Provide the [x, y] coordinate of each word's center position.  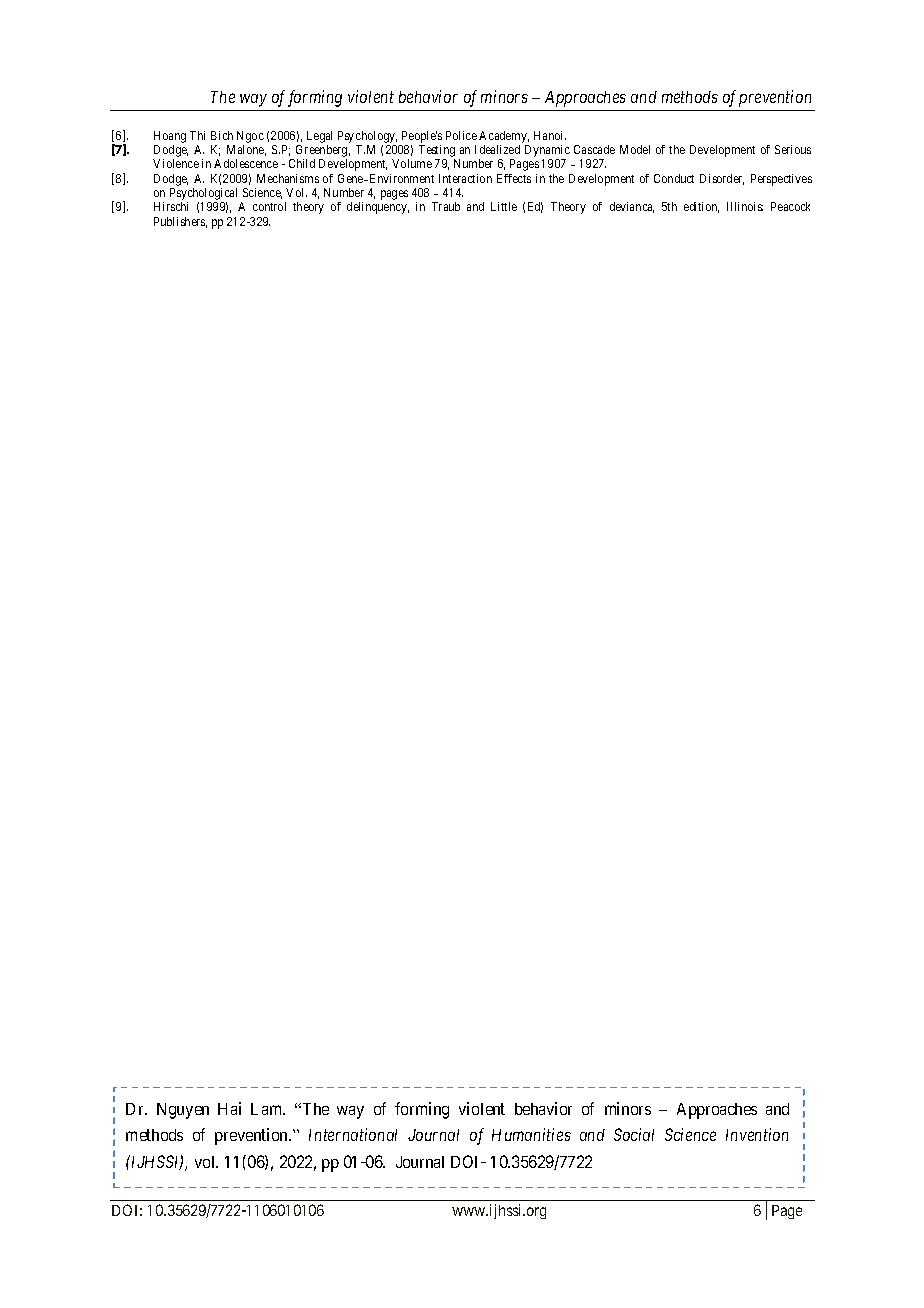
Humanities [531, 1134]
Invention [757, 1134]
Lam [268, 1109]
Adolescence [246, 163]
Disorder [722, 179]
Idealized [497, 149]
